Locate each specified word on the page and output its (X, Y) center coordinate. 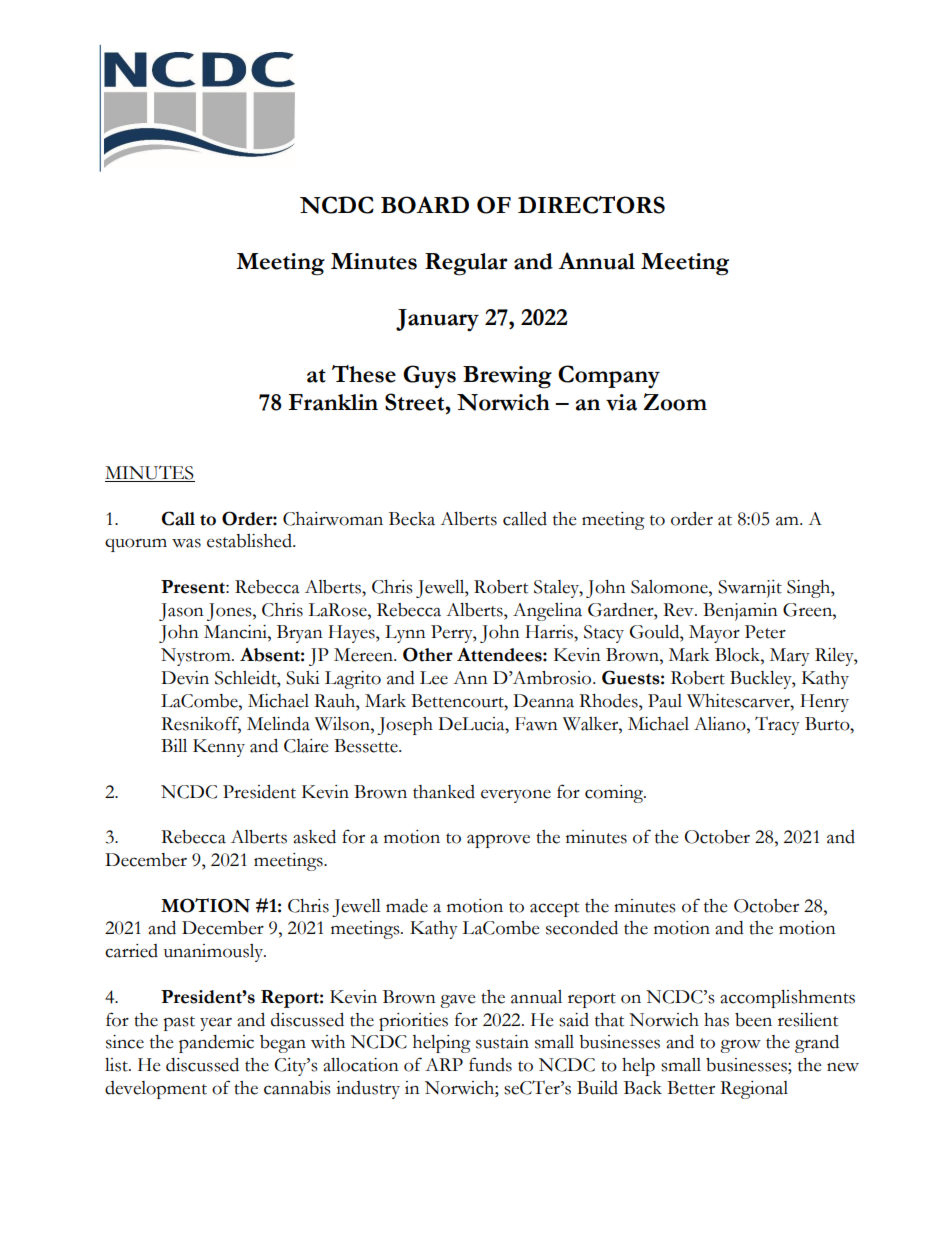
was (186, 543)
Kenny (219, 748)
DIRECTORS (591, 205)
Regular (466, 264)
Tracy (777, 725)
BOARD (425, 205)
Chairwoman (333, 519)
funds (490, 1064)
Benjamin (740, 612)
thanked (444, 792)
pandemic (216, 1044)
